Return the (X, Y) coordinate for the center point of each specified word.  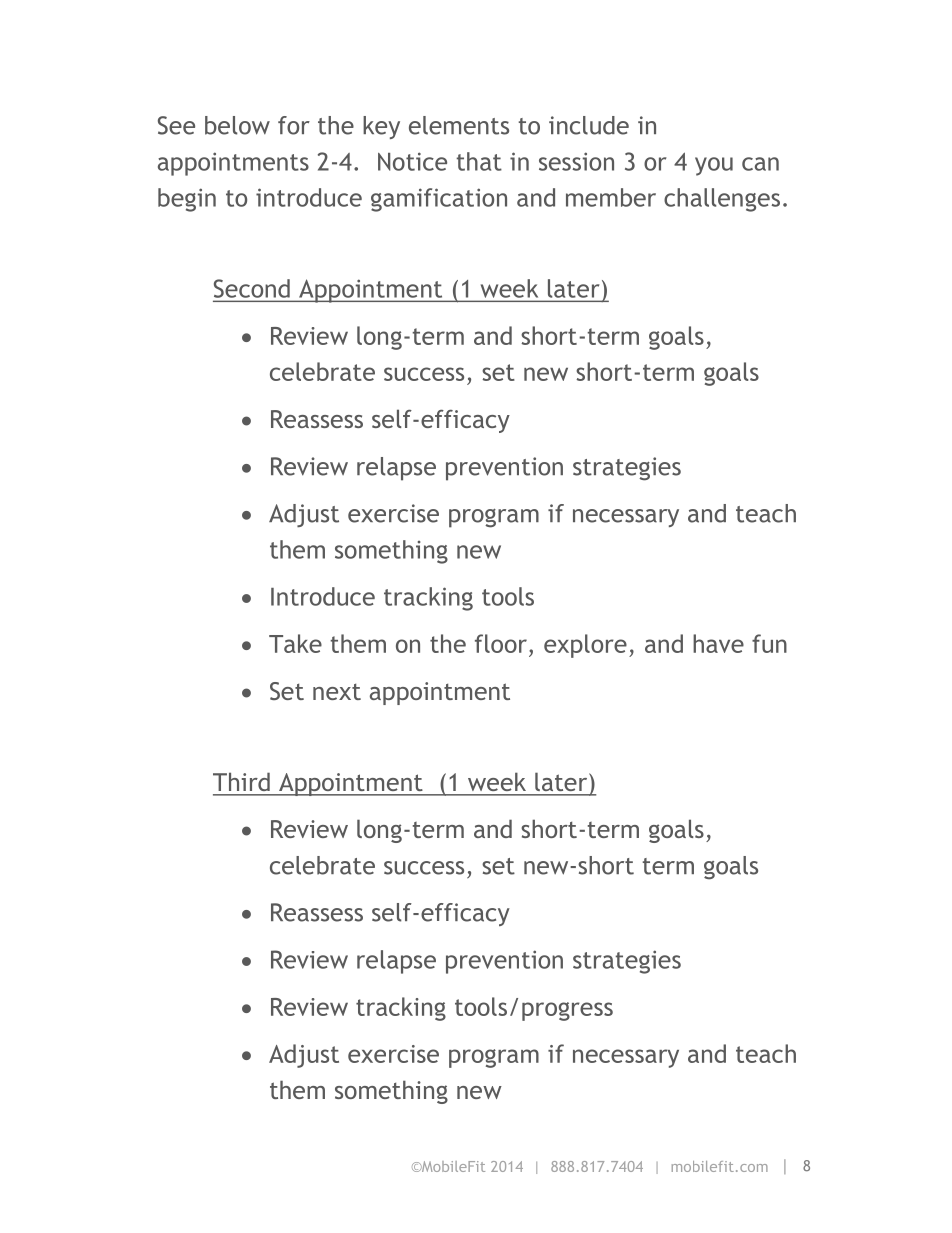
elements (459, 125)
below (237, 125)
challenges (722, 200)
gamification (439, 200)
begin (187, 200)
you (714, 166)
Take (295, 643)
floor (501, 643)
